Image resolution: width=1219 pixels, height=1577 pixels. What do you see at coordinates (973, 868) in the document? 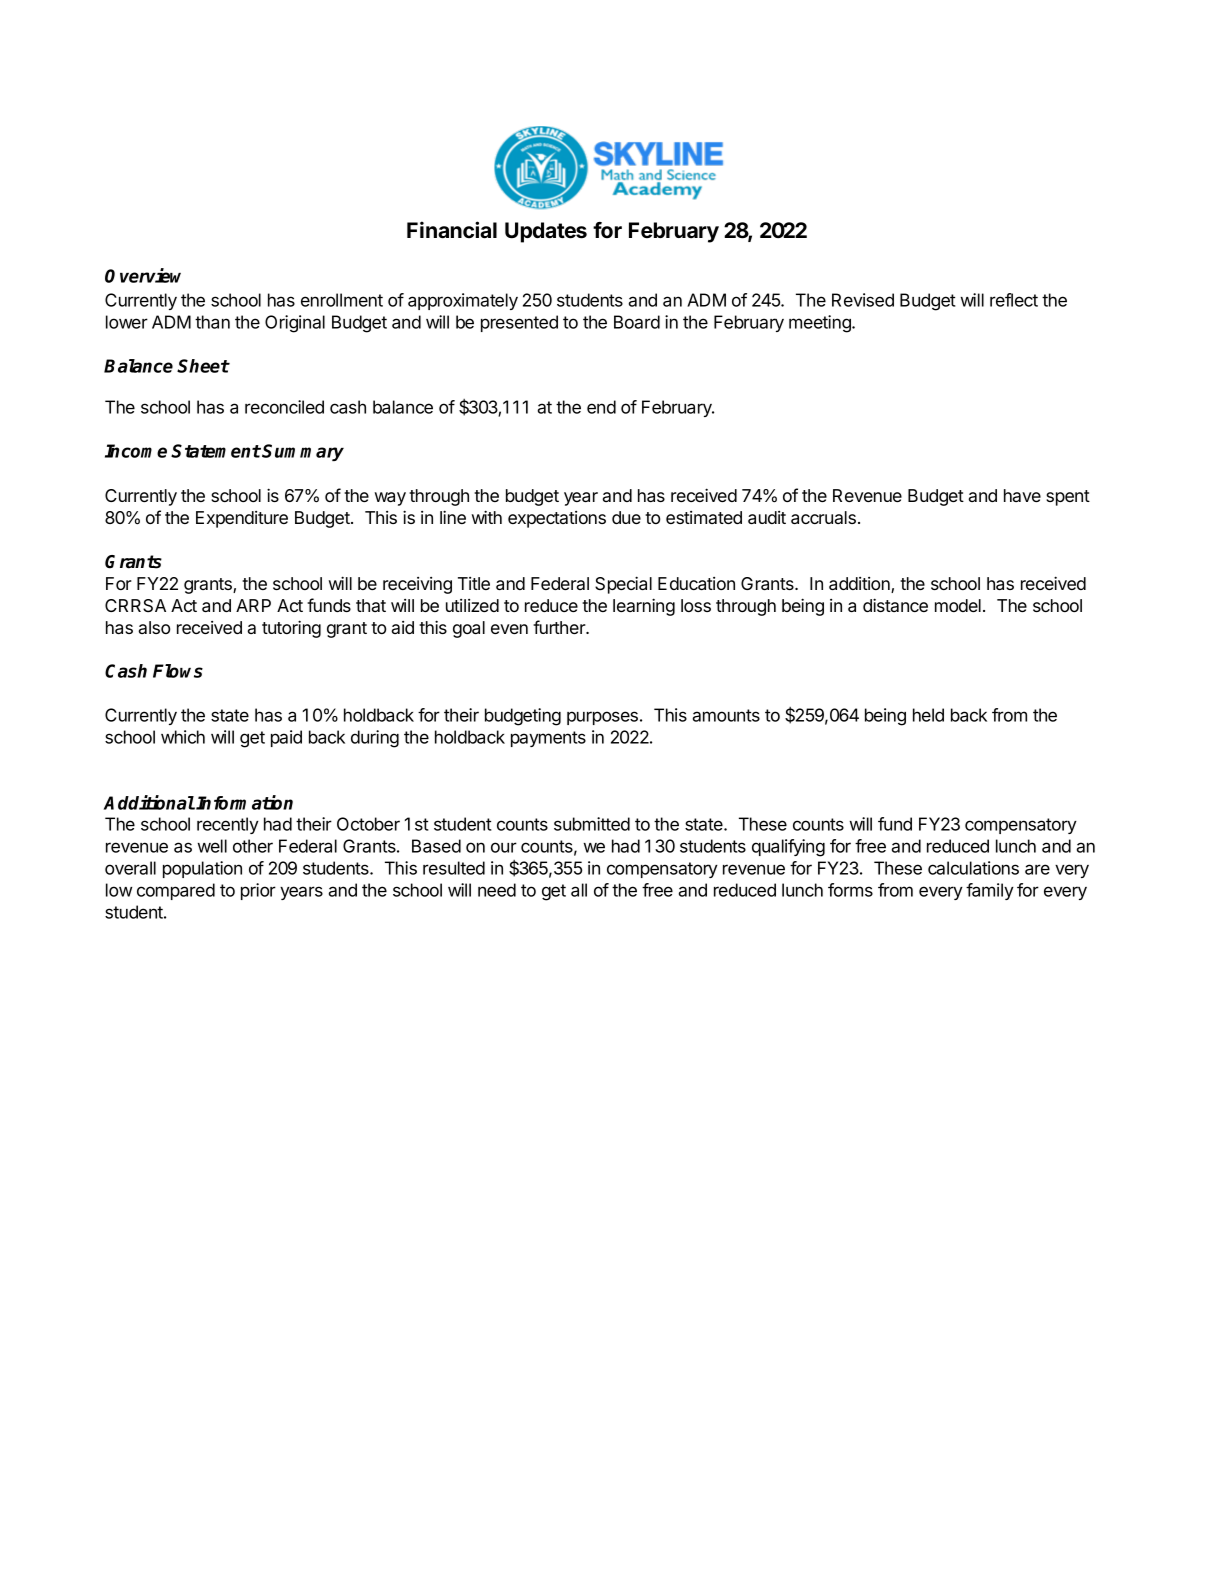
I see `calculations` at bounding box center [973, 868].
